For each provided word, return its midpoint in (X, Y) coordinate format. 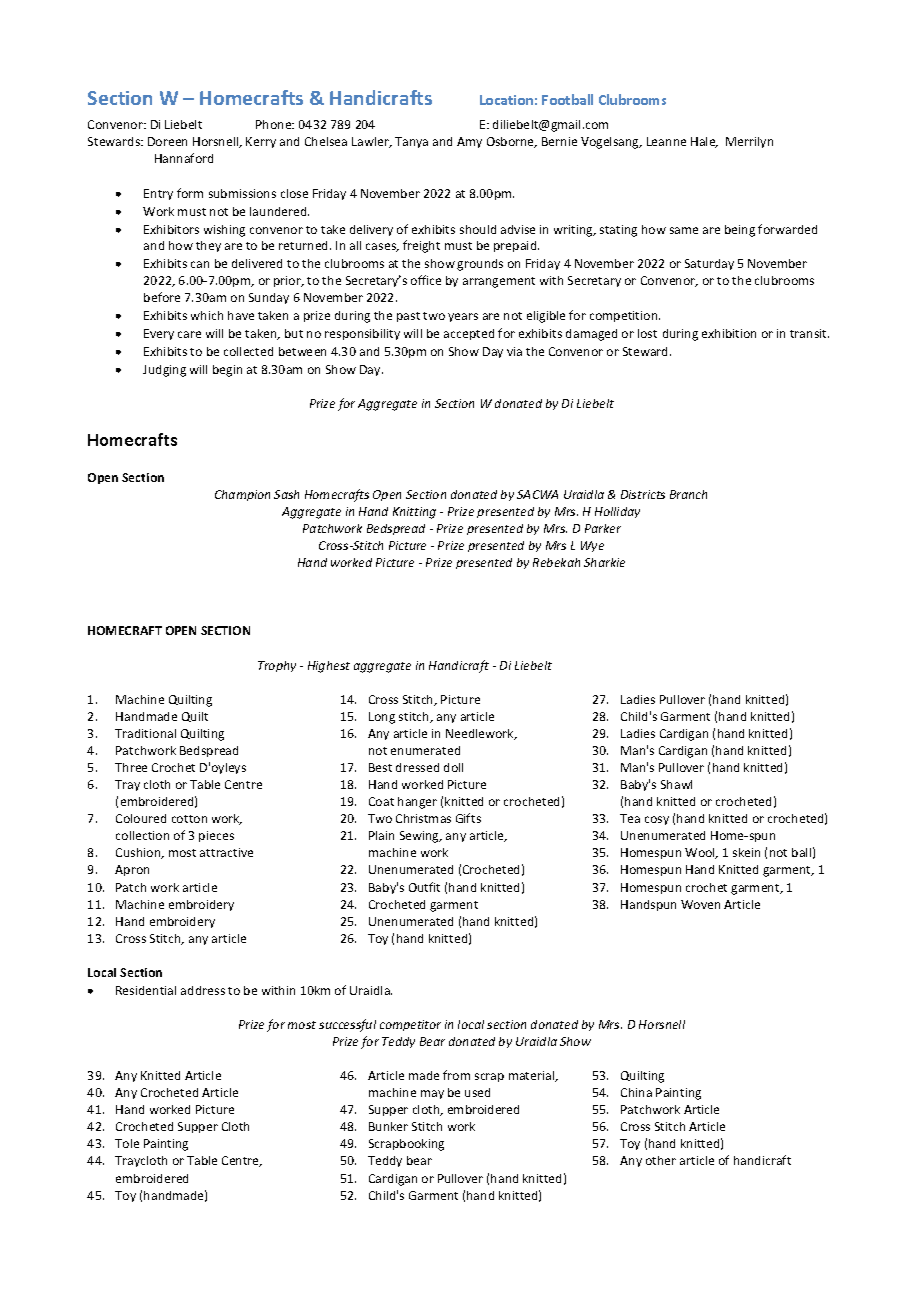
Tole (127, 1143)
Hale (704, 142)
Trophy (277, 666)
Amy (469, 142)
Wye (592, 546)
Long (382, 718)
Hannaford (184, 158)
